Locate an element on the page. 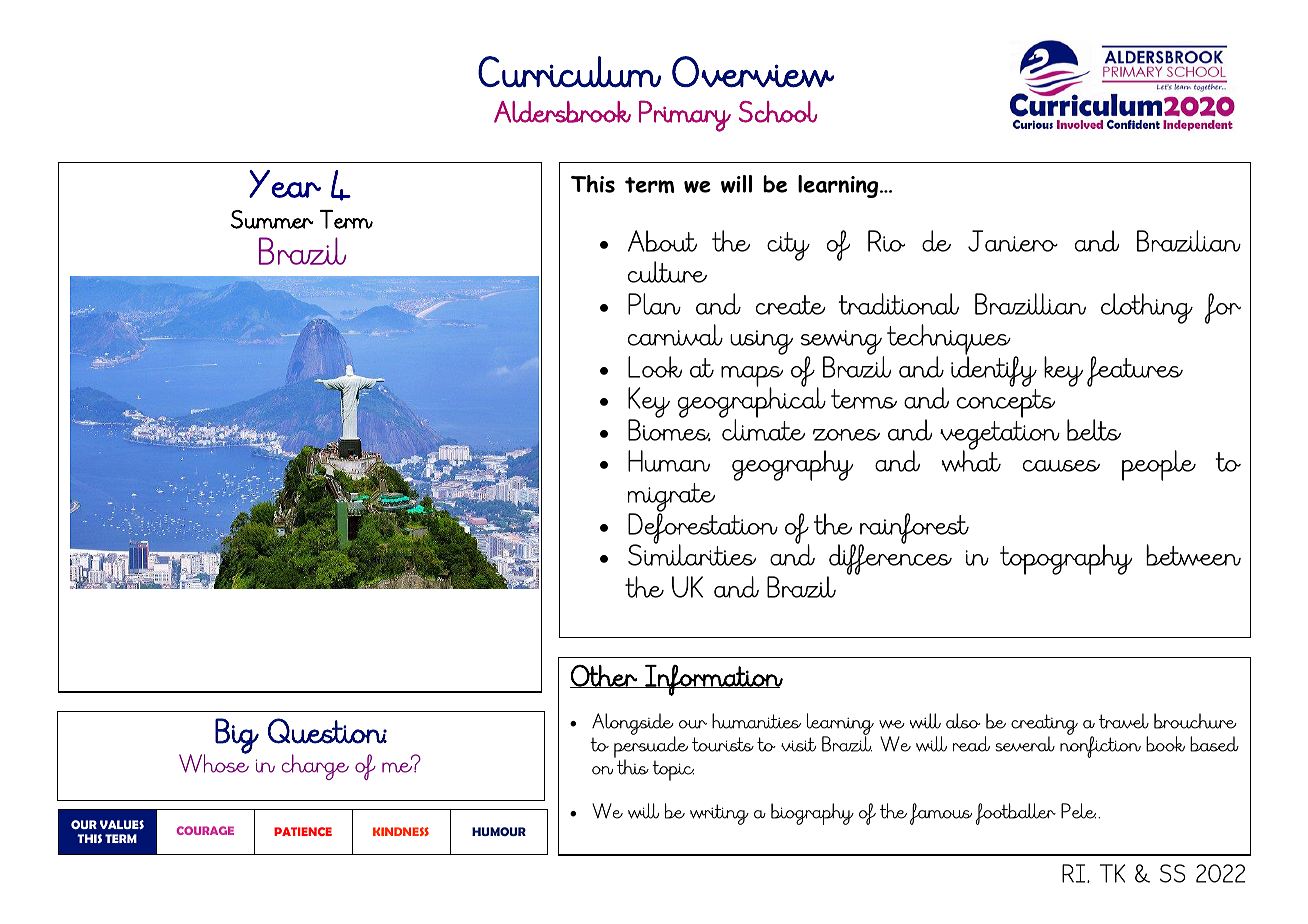  topography is located at coordinates (1066, 559).
